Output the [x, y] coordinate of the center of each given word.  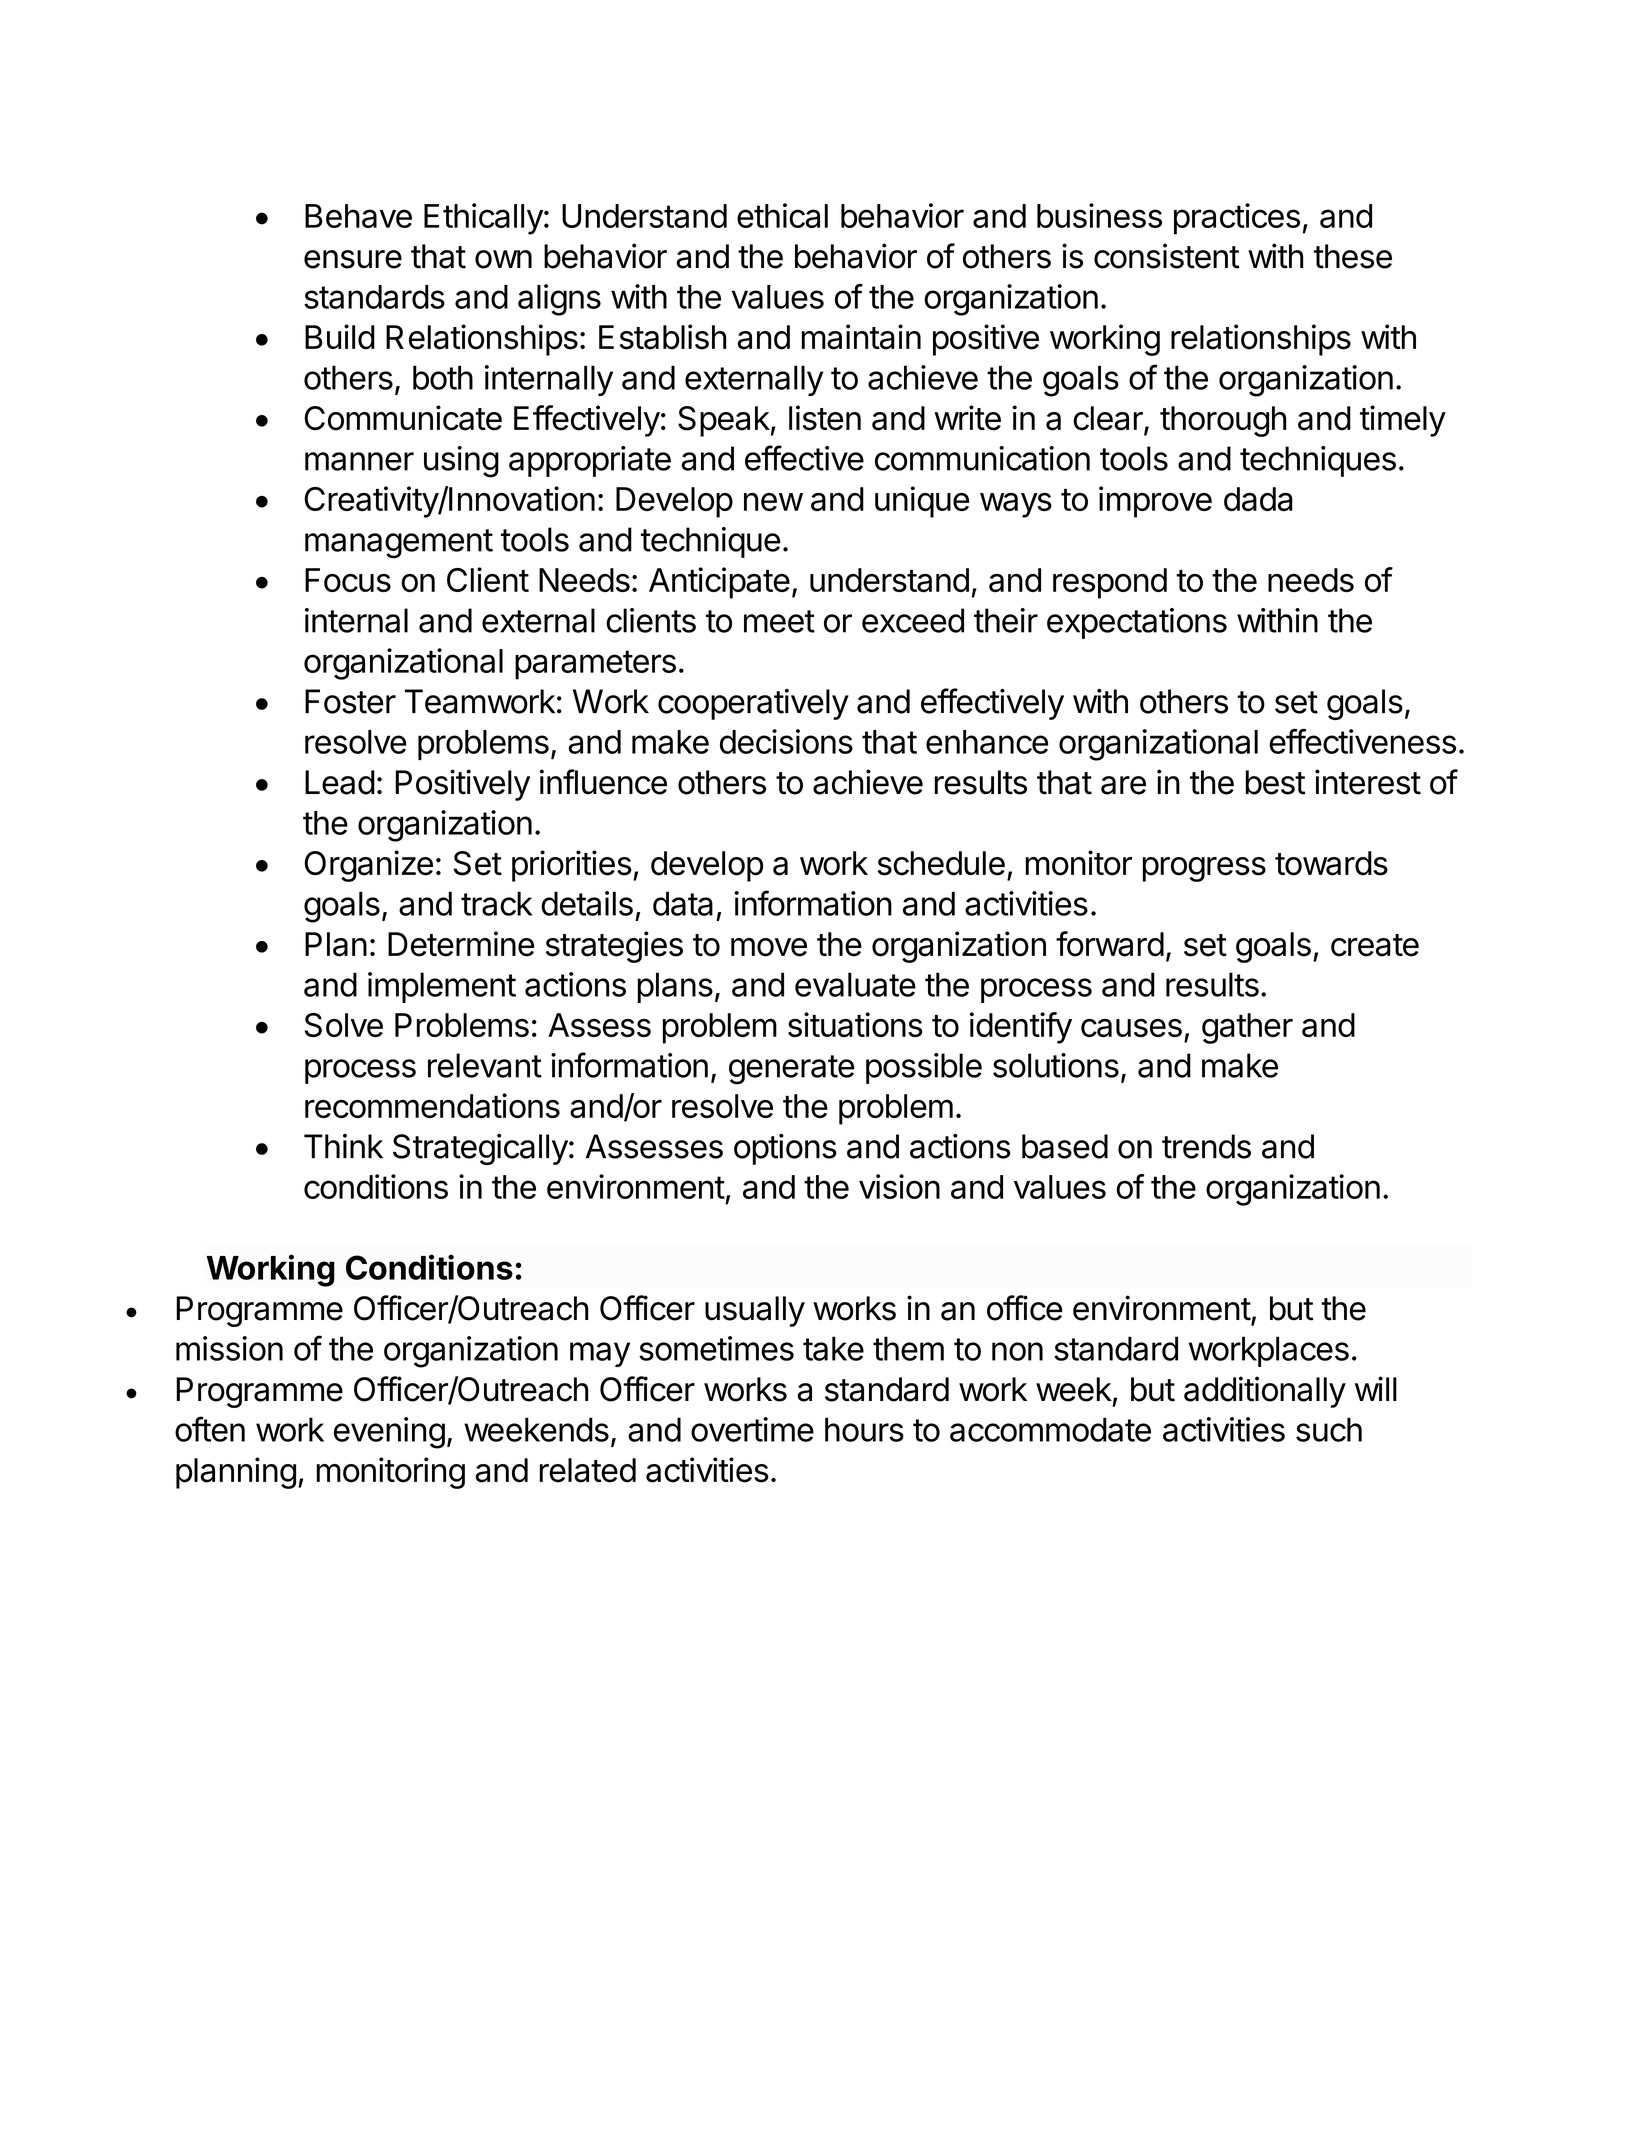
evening [389, 1433]
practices [1237, 219]
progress [1204, 869]
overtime [752, 1429]
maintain [861, 337]
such [1329, 1429]
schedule [941, 863]
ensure [353, 259]
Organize [368, 866]
